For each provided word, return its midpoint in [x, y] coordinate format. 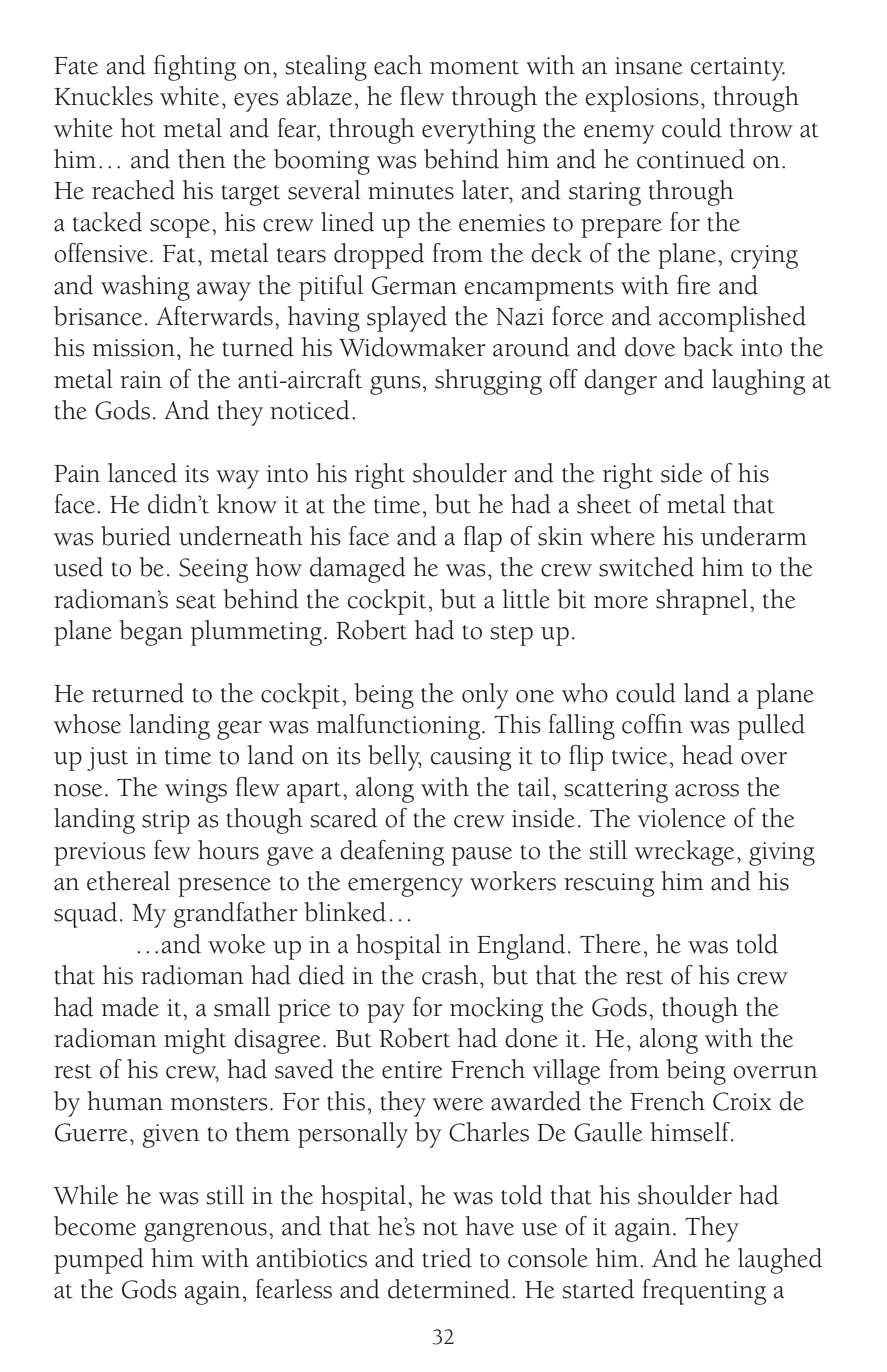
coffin [652, 724]
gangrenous [205, 1232]
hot [138, 128]
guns [395, 385]
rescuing [609, 885]
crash [450, 975]
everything [479, 131]
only [485, 696]
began [151, 633]
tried [447, 1258]
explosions [642, 99]
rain [141, 380]
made [130, 1007]
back [708, 347]
